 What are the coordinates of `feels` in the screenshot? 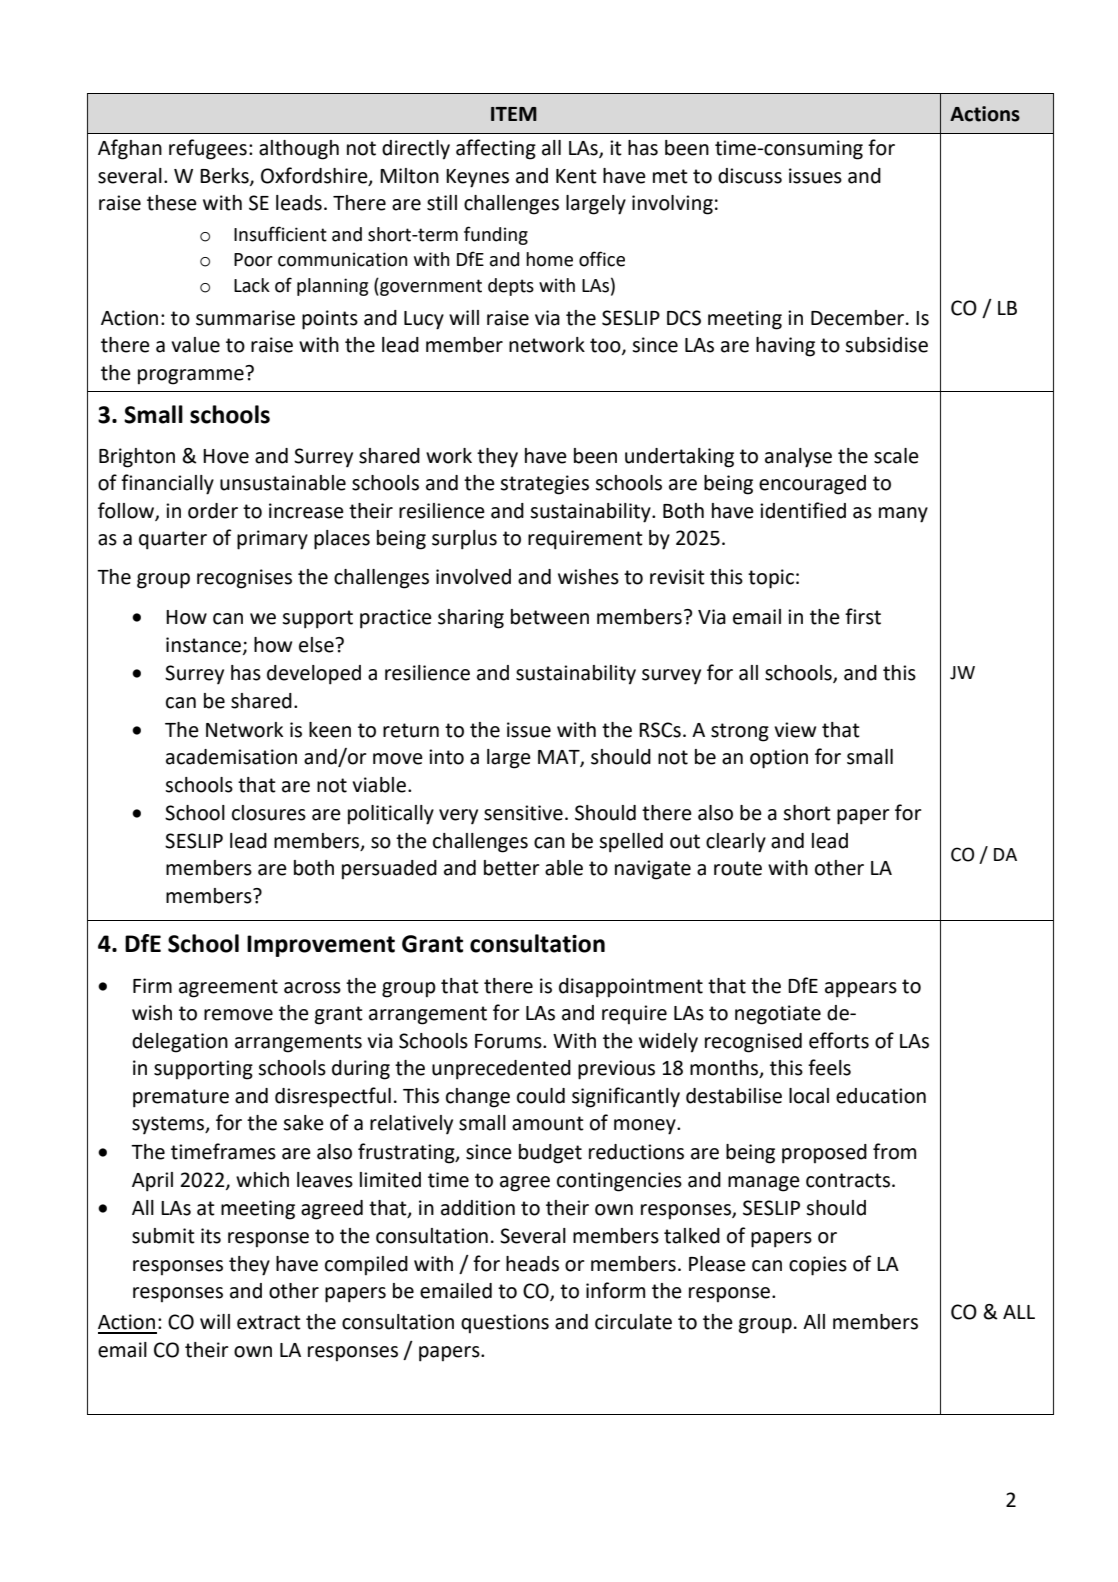 It's located at (829, 1067).
